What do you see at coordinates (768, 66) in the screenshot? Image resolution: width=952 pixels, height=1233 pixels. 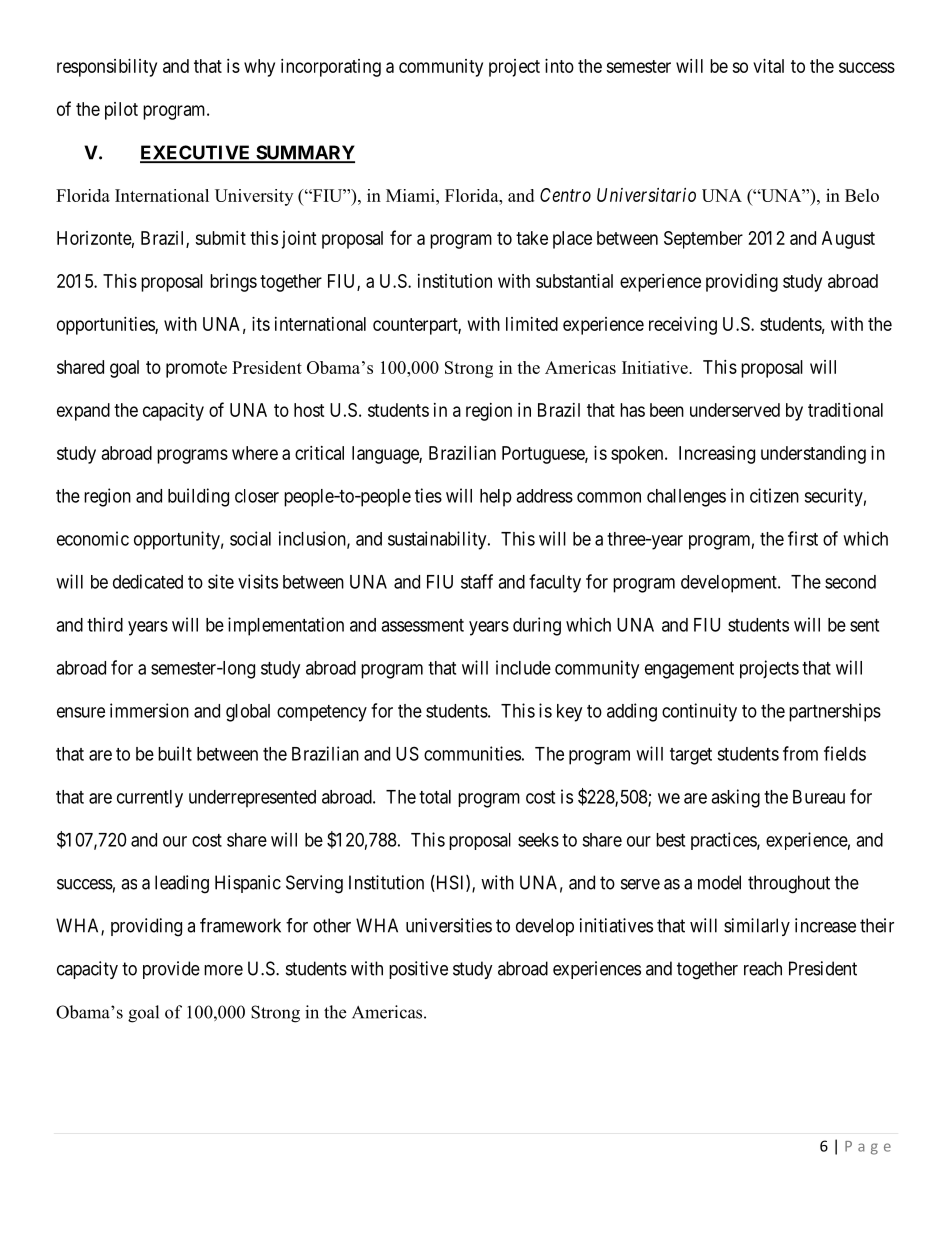 I see `vital` at bounding box center [768, 66].
